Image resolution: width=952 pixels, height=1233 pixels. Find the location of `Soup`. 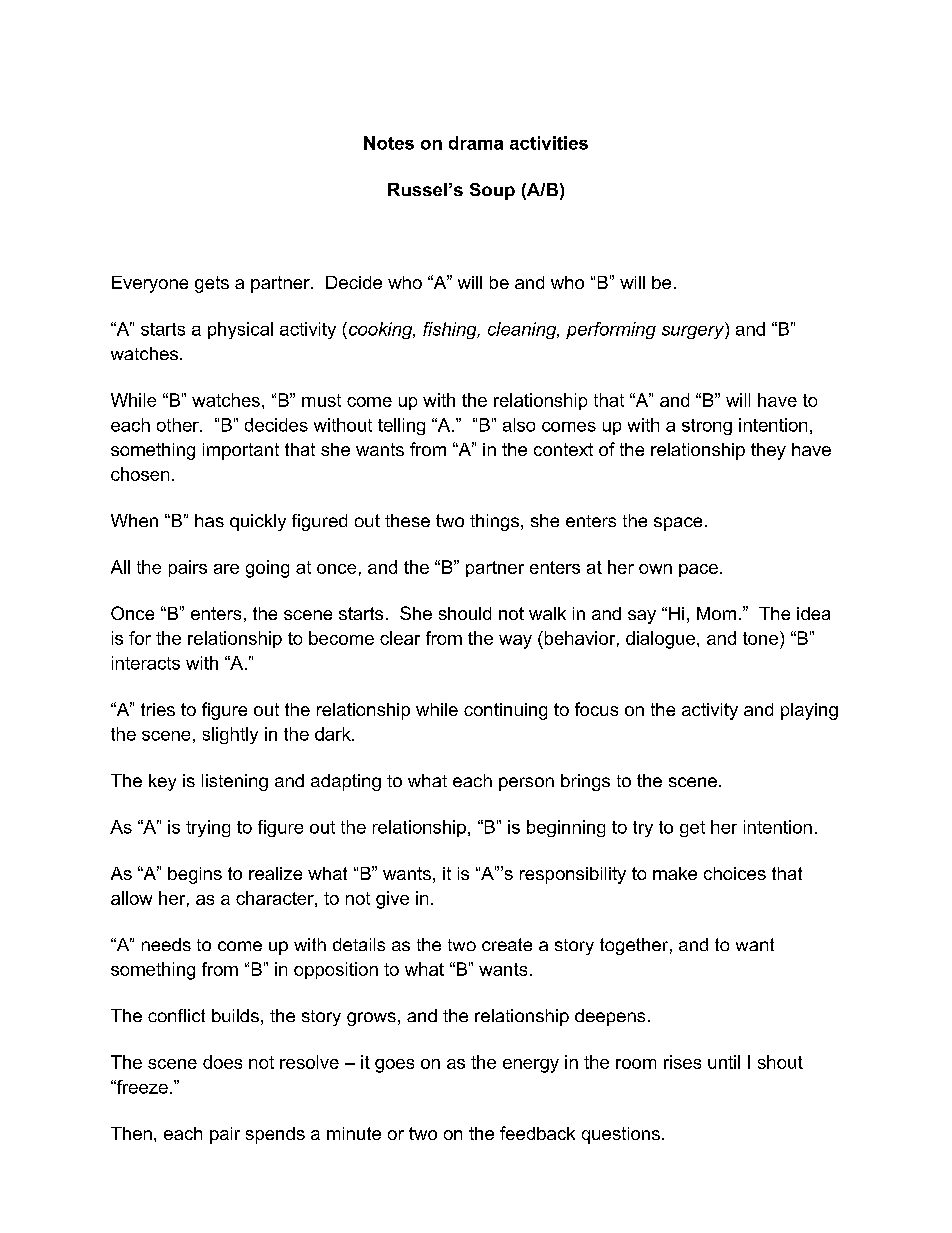

Soup is located at coordinates (492, 191).
